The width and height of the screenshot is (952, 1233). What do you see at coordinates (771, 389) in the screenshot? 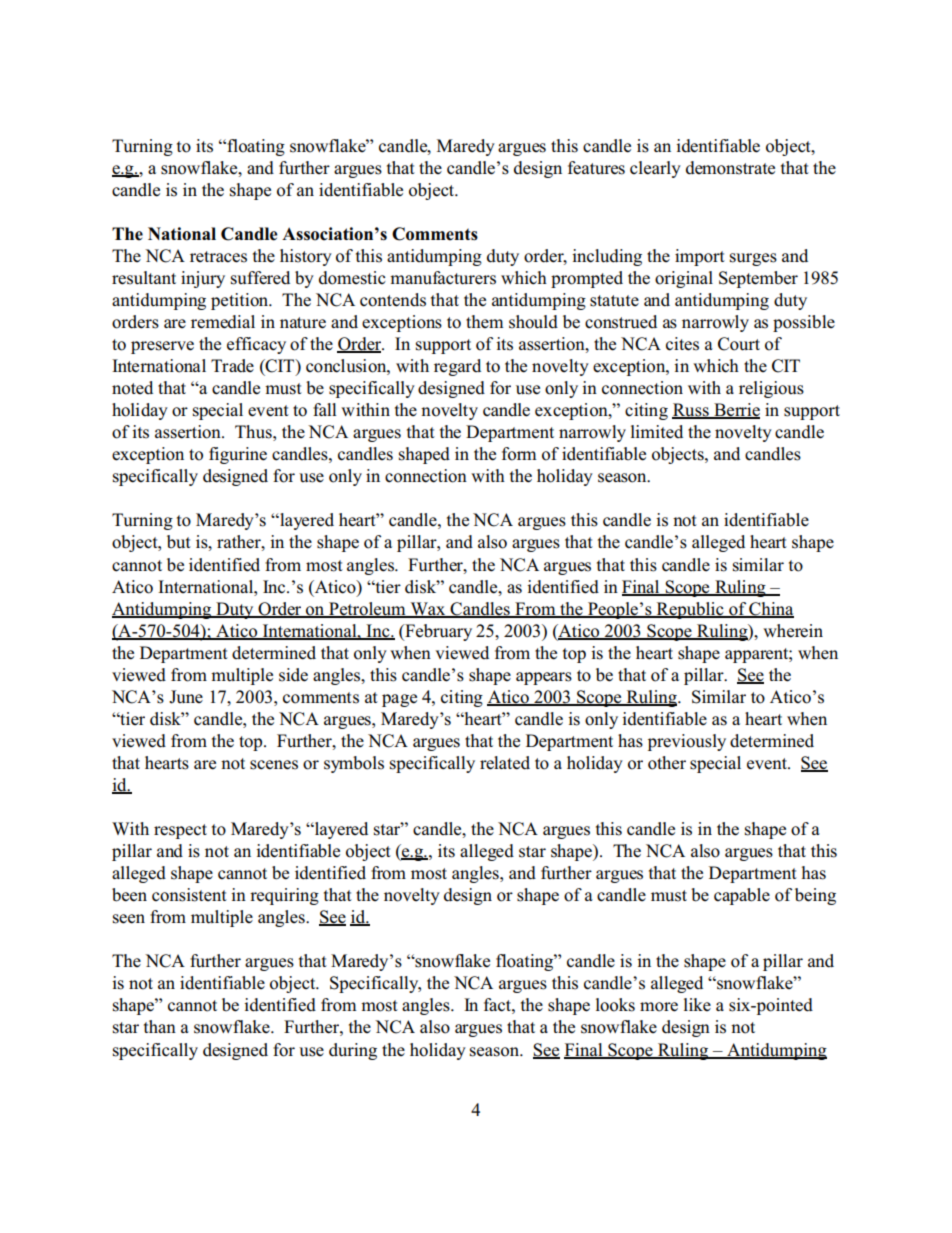
I see `religious` at bounding box center [771, 389].
